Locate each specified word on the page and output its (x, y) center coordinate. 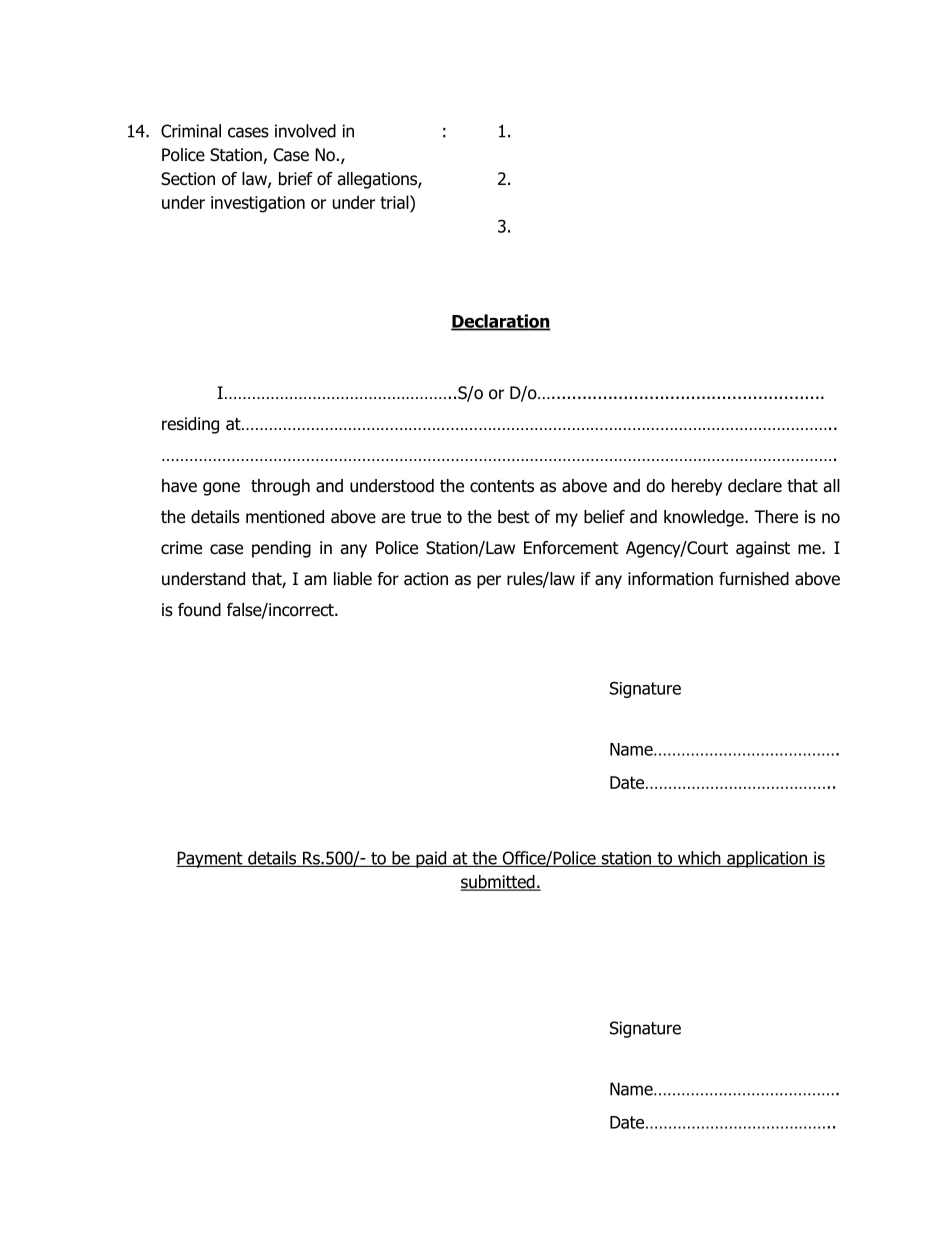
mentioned (285, 517)
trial (395, 202)
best (514, 517)
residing (190, 425)
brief (296, 179)
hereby (697, 487)
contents (502, 486)
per (489, 582)
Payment (210, 859)
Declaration (501, 322)
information (670, 579)
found (199, 610)
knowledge (705, 518)
